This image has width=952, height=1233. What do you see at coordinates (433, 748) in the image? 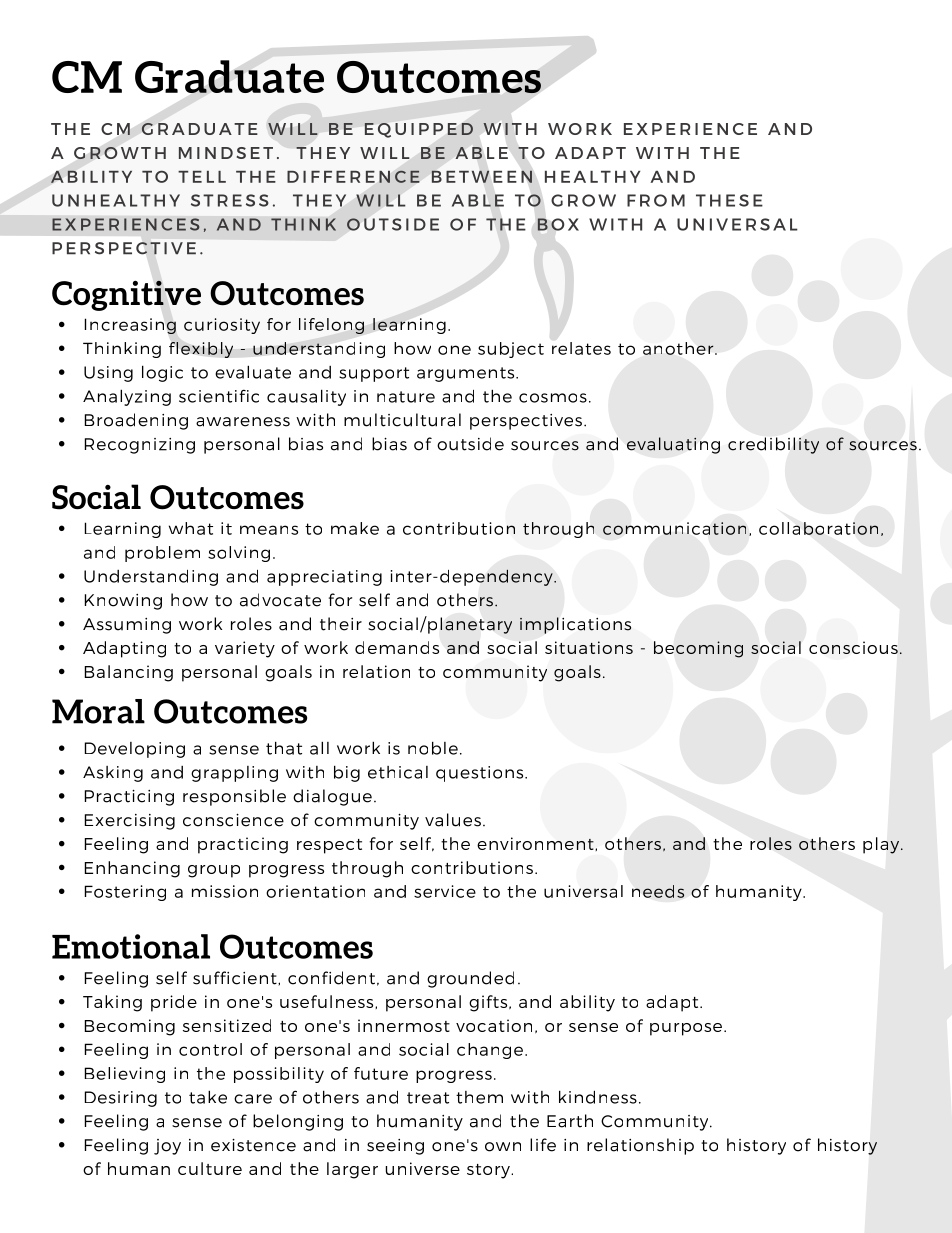
I see `noble` at bounding box center [433, 748].
